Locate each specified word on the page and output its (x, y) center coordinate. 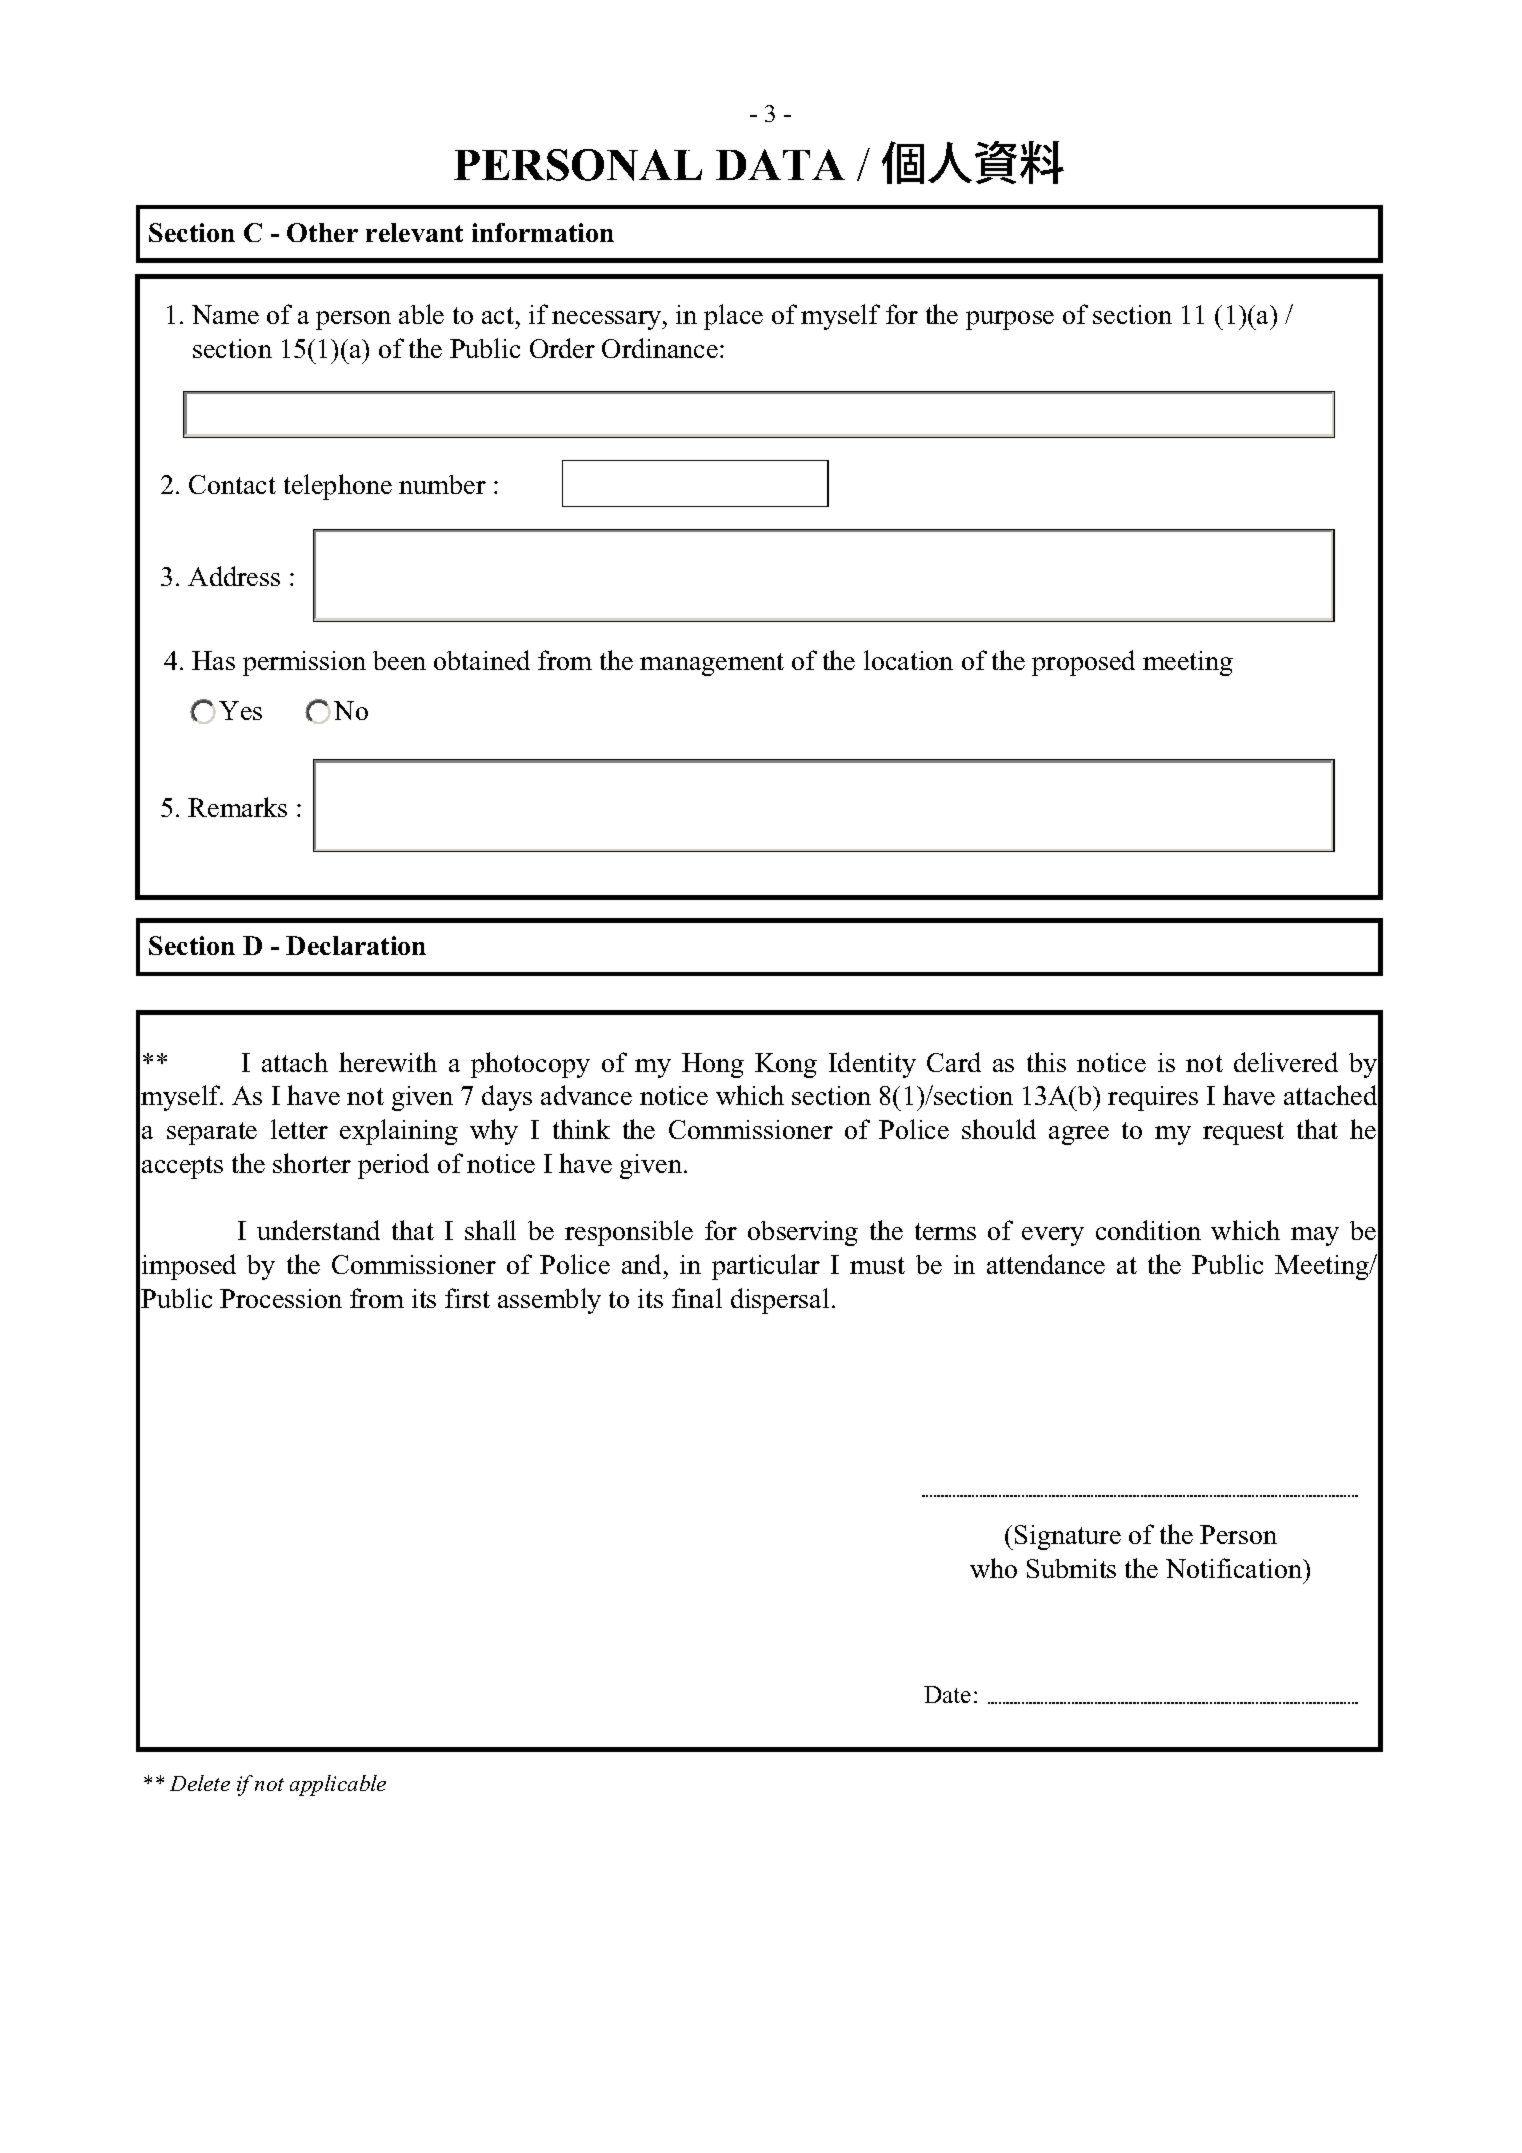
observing (803, 1233)
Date (947, 1694)
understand (318, 1230)
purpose (1010, 320)
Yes (240, 710)
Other (322, 232)
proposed (1083, 663)
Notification (1235, 1568)
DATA (780, 164)
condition (1148, 1230)
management (712, 664)
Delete (200, 1783)
